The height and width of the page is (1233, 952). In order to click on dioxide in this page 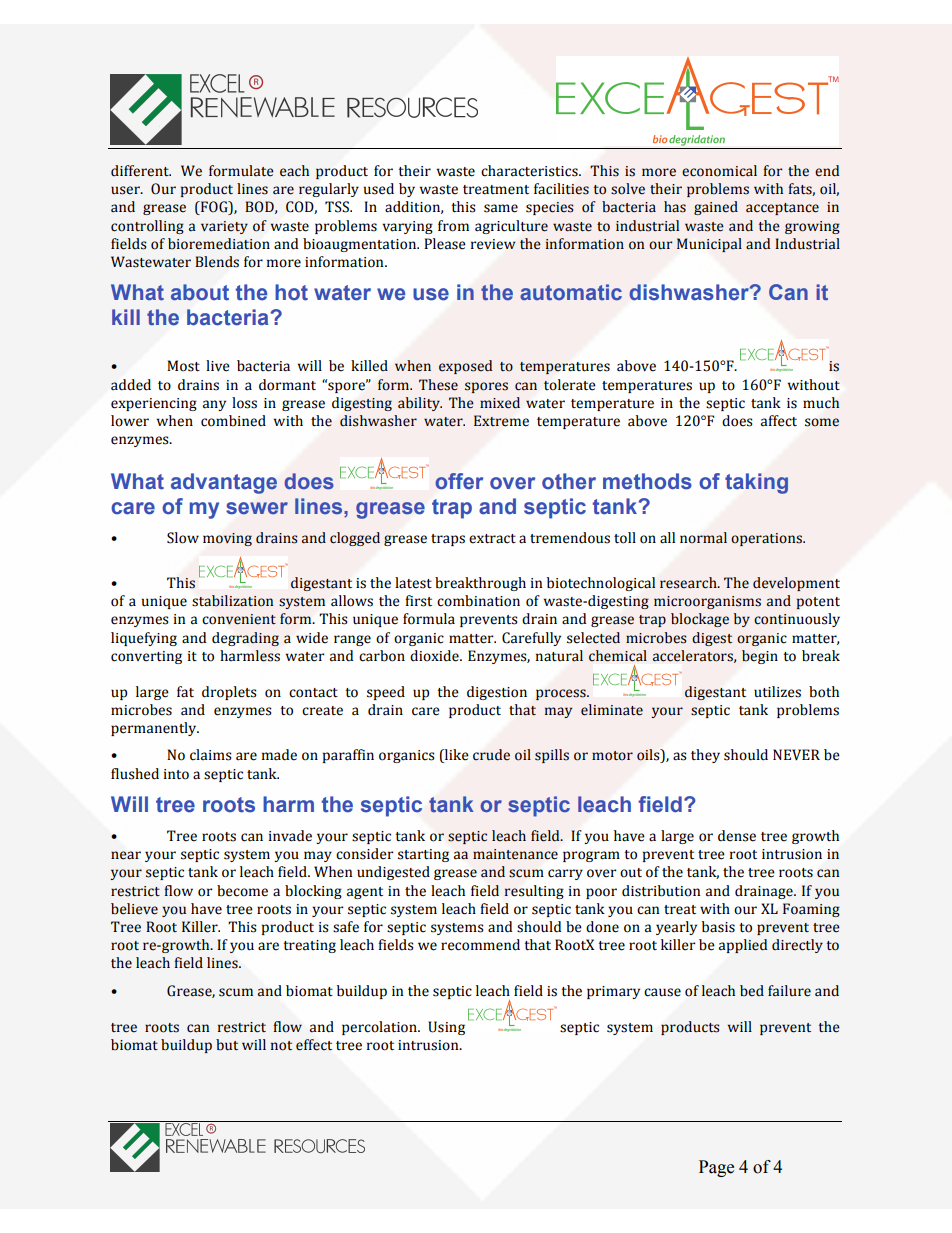, I will do `click(435, 656)`.
